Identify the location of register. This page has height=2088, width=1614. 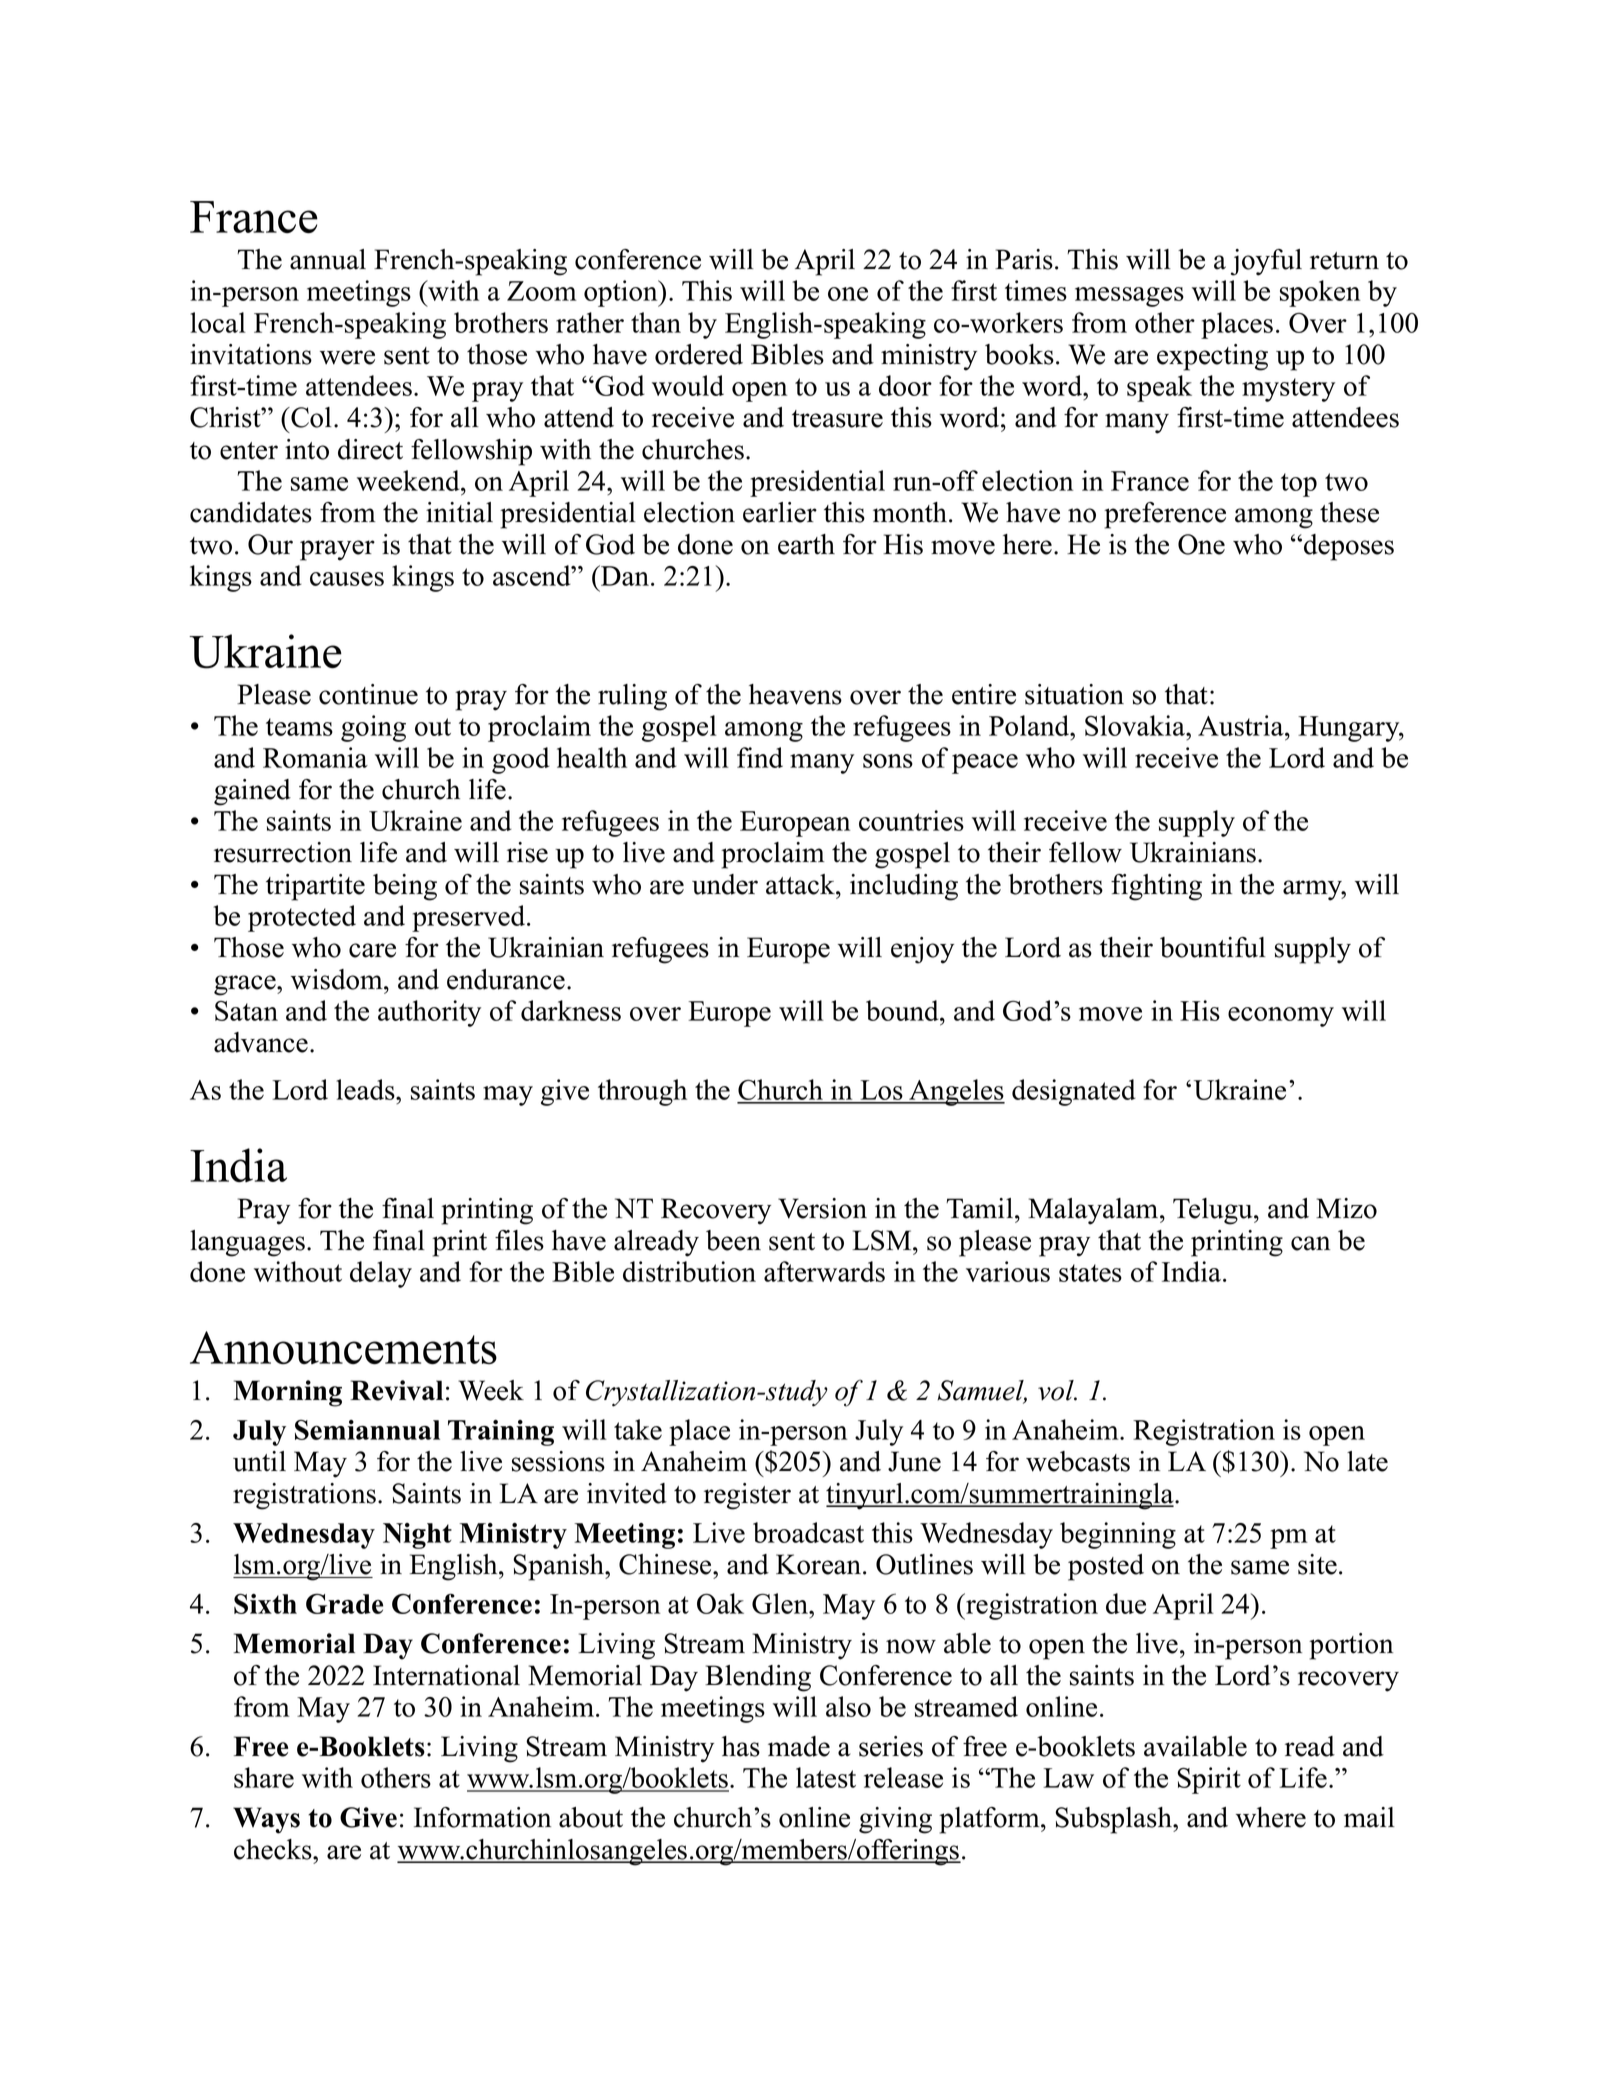
(747, 1496).
